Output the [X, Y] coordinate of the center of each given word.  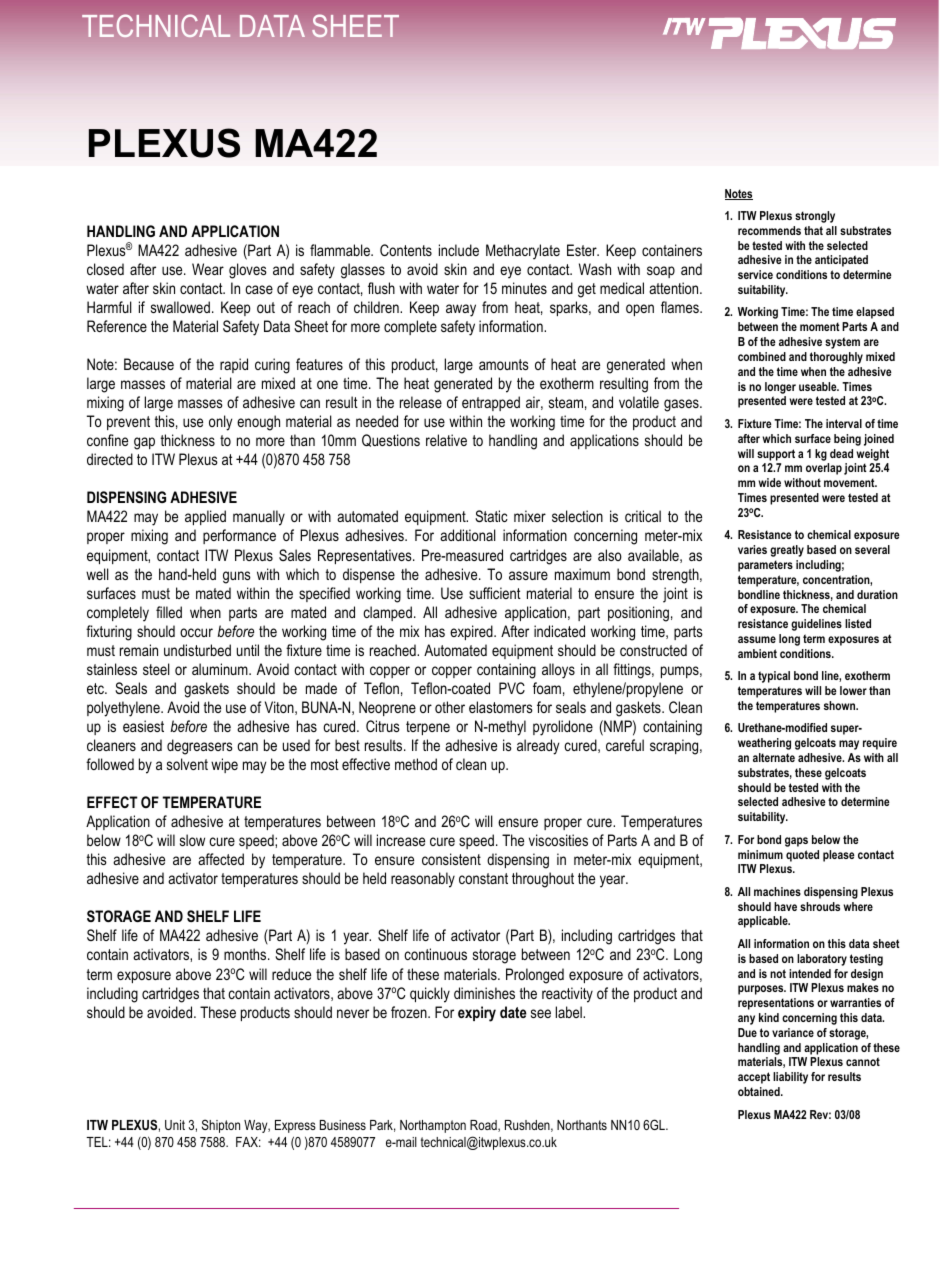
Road [484, 1126]
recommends [769, 230]
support [776, 455]
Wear [208, 269]
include [459, 250]
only [220, 423]
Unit [175, 1125]
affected [221, 859]
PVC [512, 688]
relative [446, 440]
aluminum [221, 669]
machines [777, 891]
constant [483, 878]
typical [774, 677]
